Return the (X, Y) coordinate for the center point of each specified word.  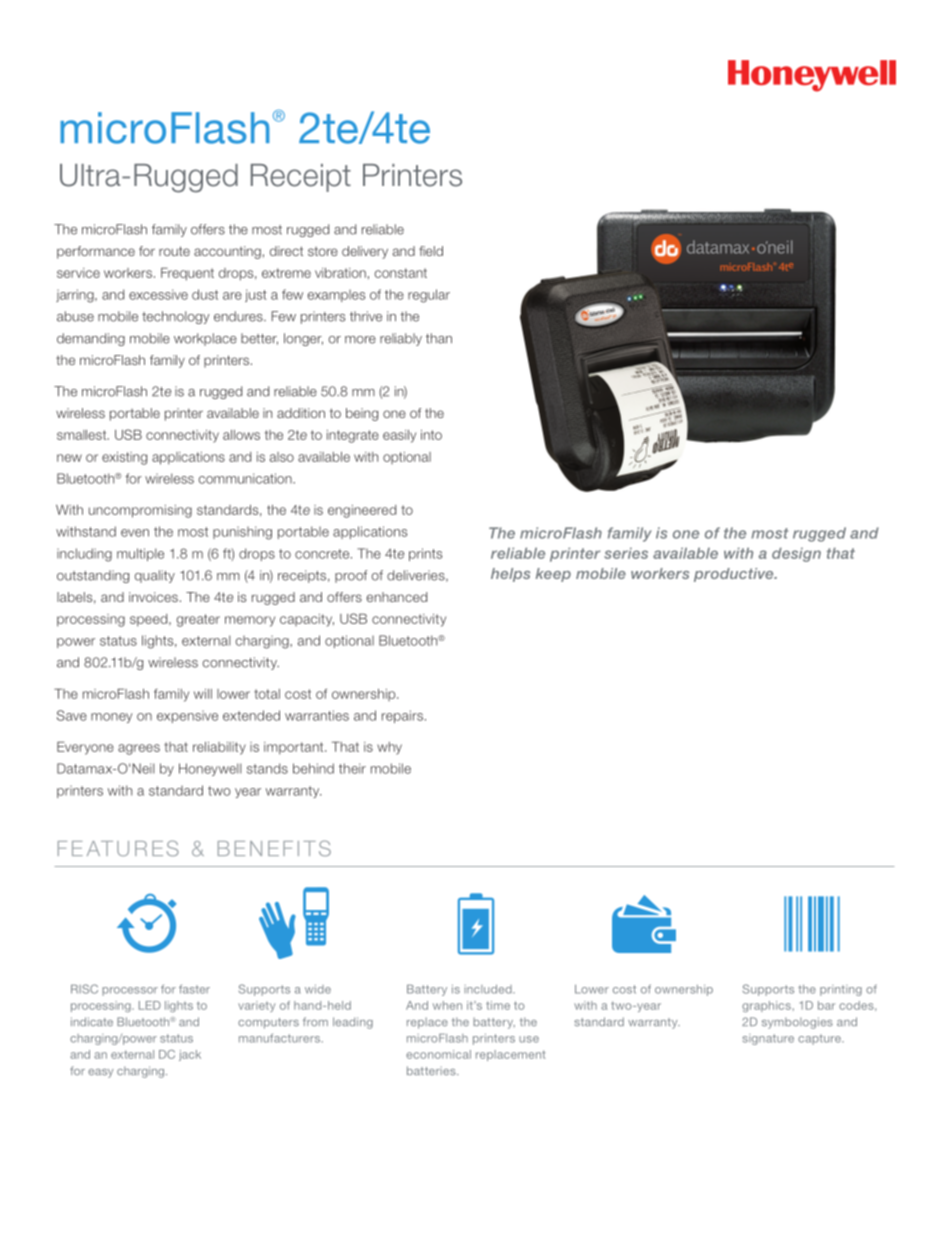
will (203, 694)
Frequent (187, 274)
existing (124, 458)
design (796, 554)
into (431, 435)
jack (190, 1055)
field (431, 251)
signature (768, 1039)
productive (735, 575)
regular (429, 296)
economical (438, 1054)
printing (841, 990)
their (352, 768)
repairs (402, 716)
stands (267, 768)
